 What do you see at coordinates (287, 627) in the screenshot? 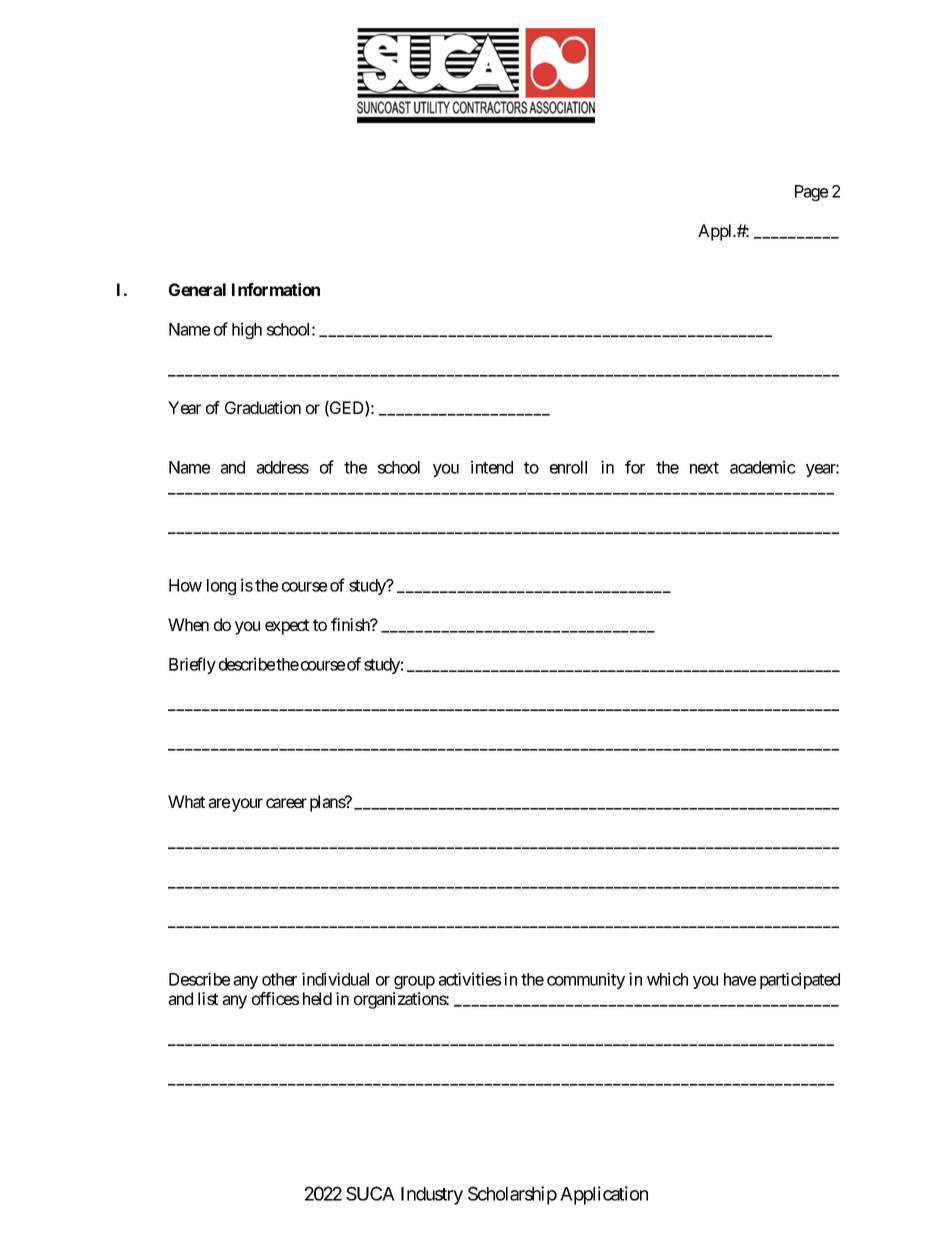
I see `expect` at bounding box center [287, 627].
